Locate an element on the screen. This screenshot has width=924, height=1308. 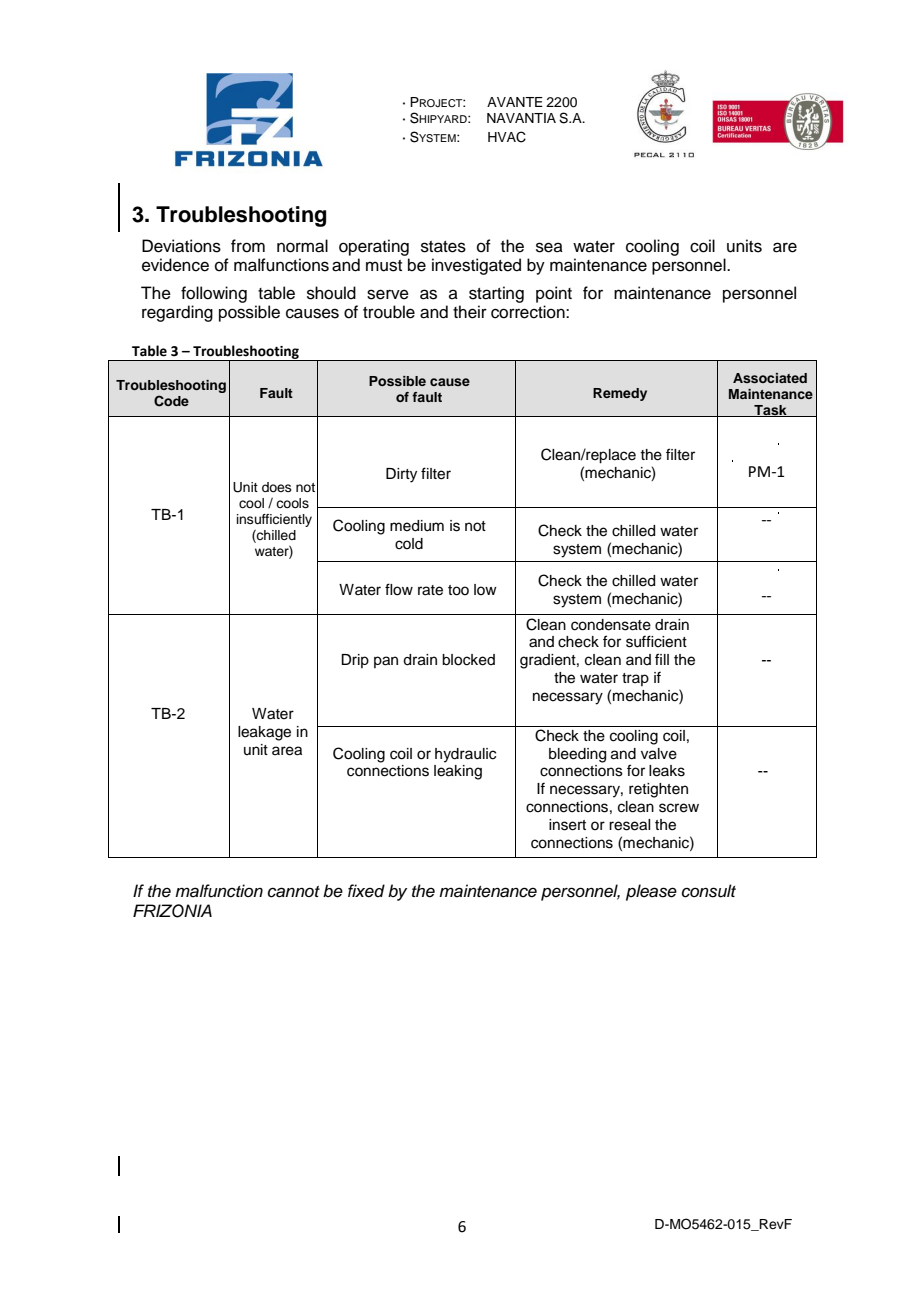
Dirty is located at coordinates (401, 475).
